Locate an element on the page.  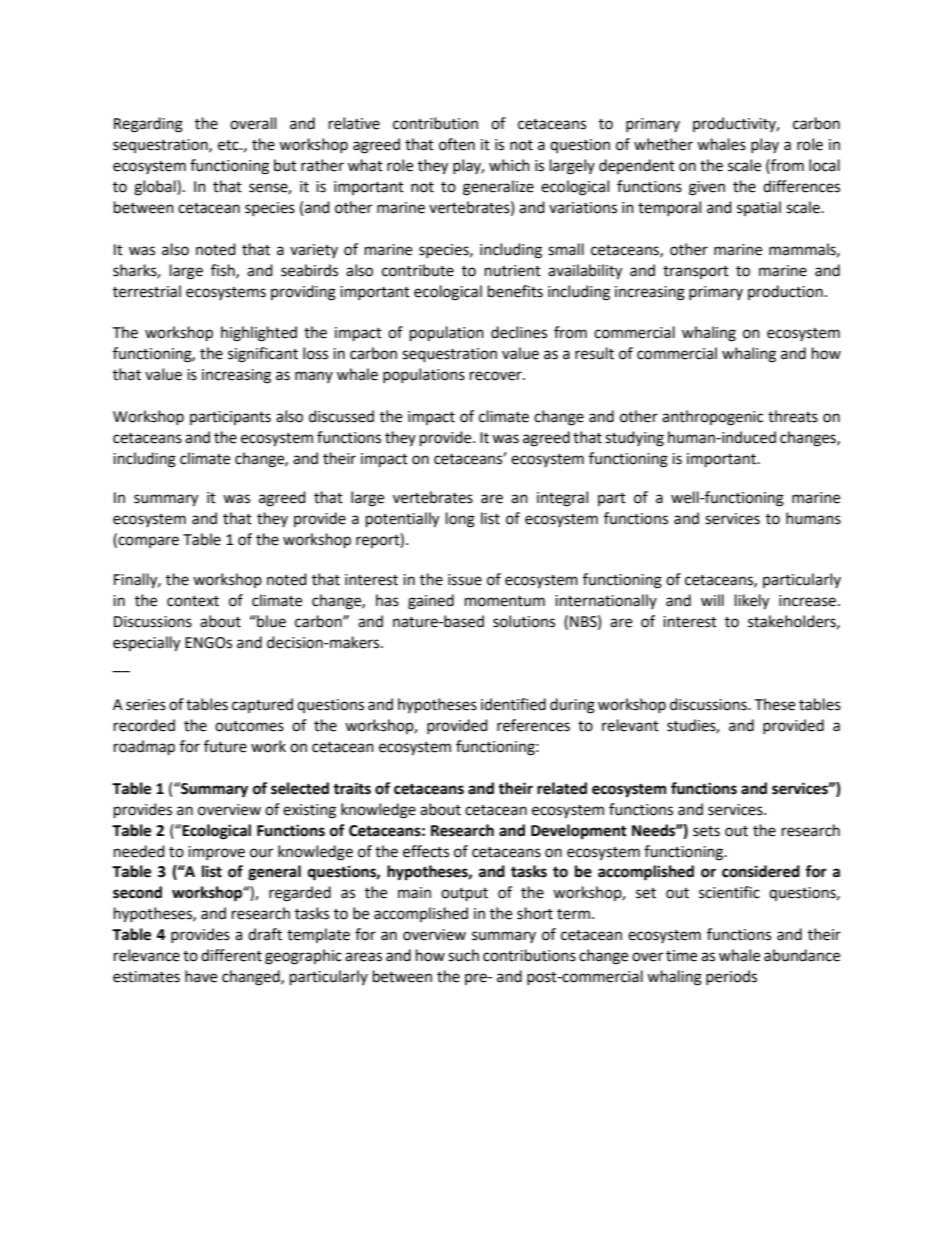
likely is located at coordinates (752, 602).
